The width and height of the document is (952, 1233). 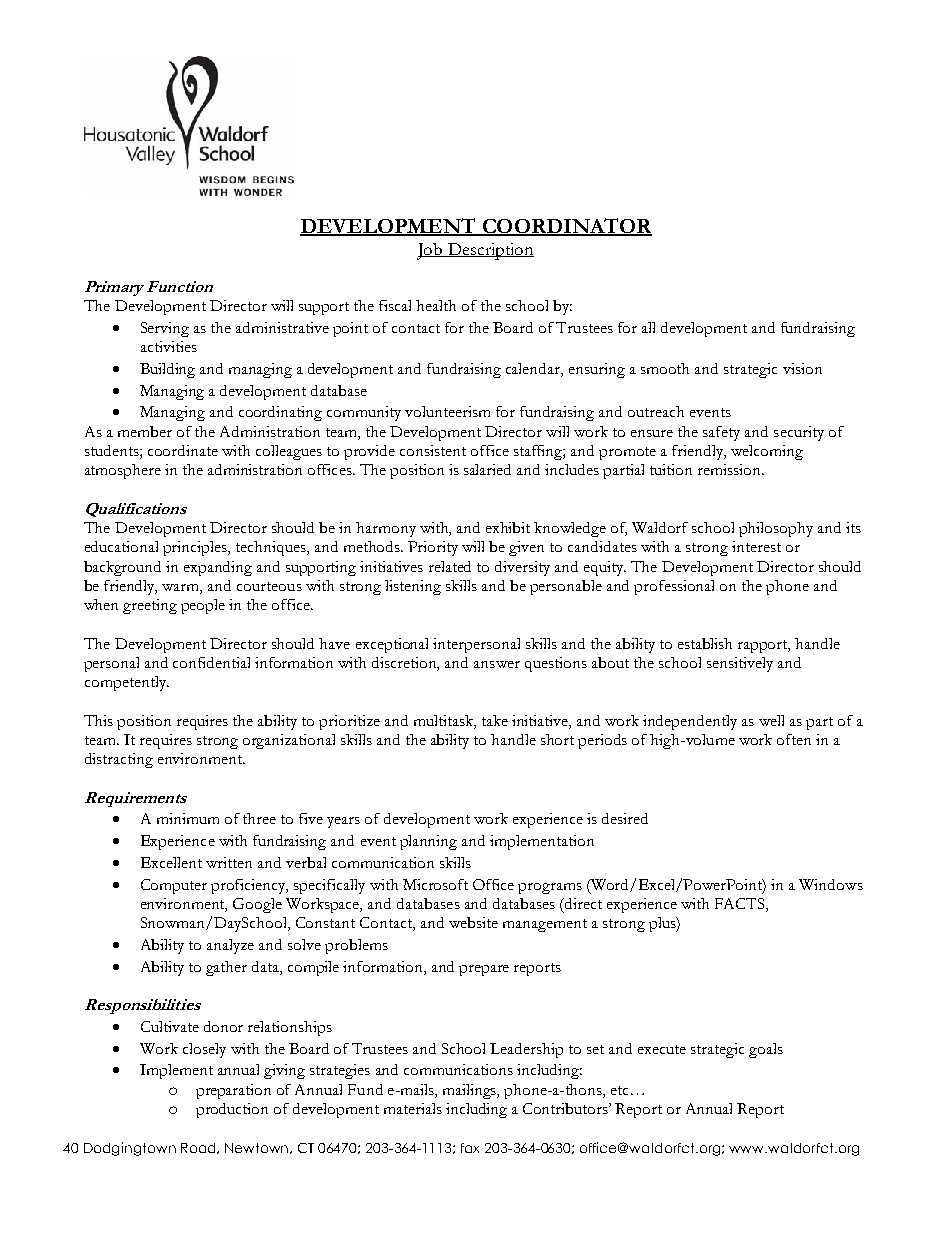 I want to click on welcoming, so click(x=767, y=452).
